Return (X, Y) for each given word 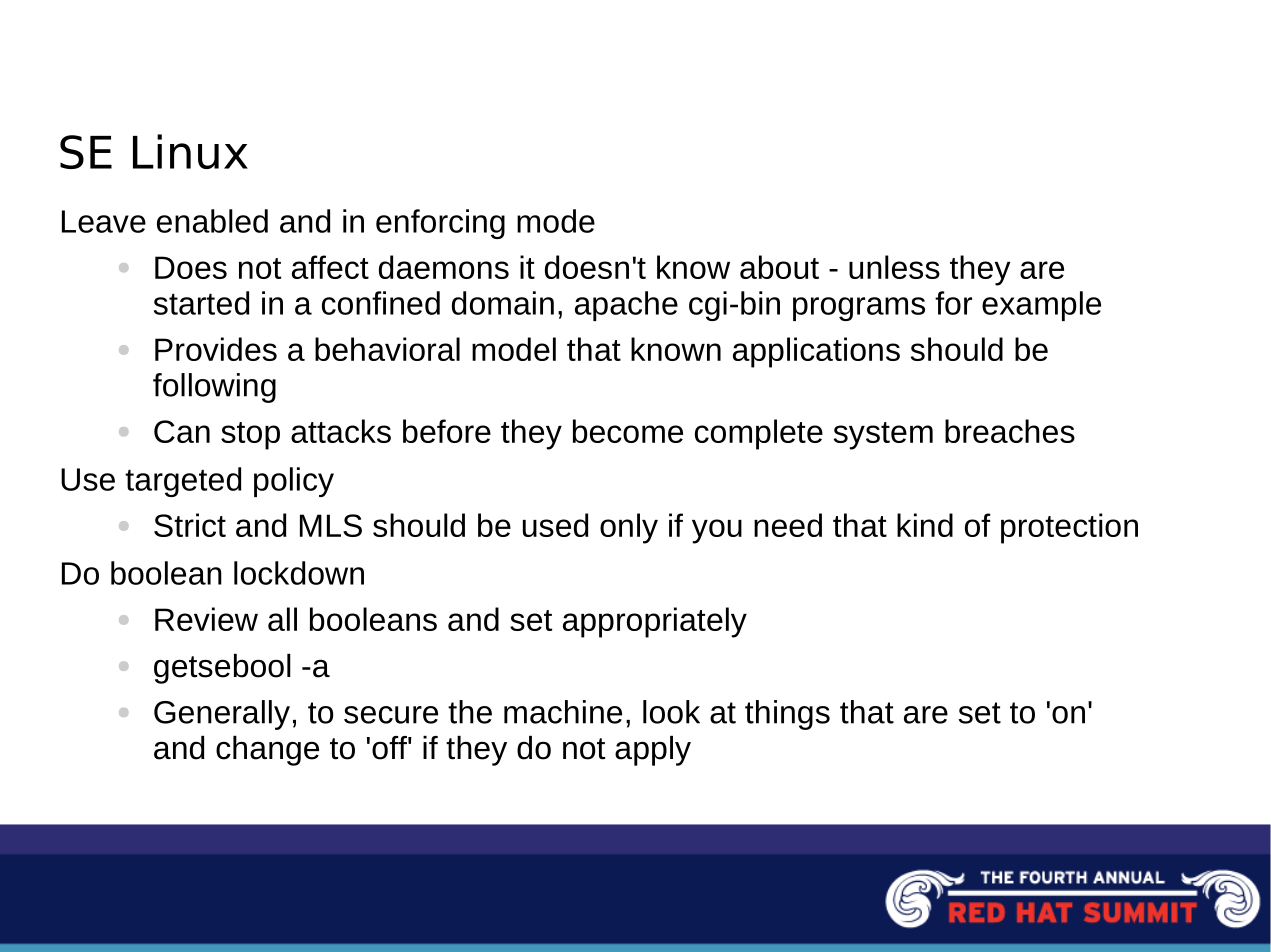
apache (626, 306)
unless (894, 267)
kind (925, 525)
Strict (190, 525)
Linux (190, 151)
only (629, 528)
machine (563, 712)
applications (816, 352)
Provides (216, 349)
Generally (222, 715)
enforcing (440, 224)
